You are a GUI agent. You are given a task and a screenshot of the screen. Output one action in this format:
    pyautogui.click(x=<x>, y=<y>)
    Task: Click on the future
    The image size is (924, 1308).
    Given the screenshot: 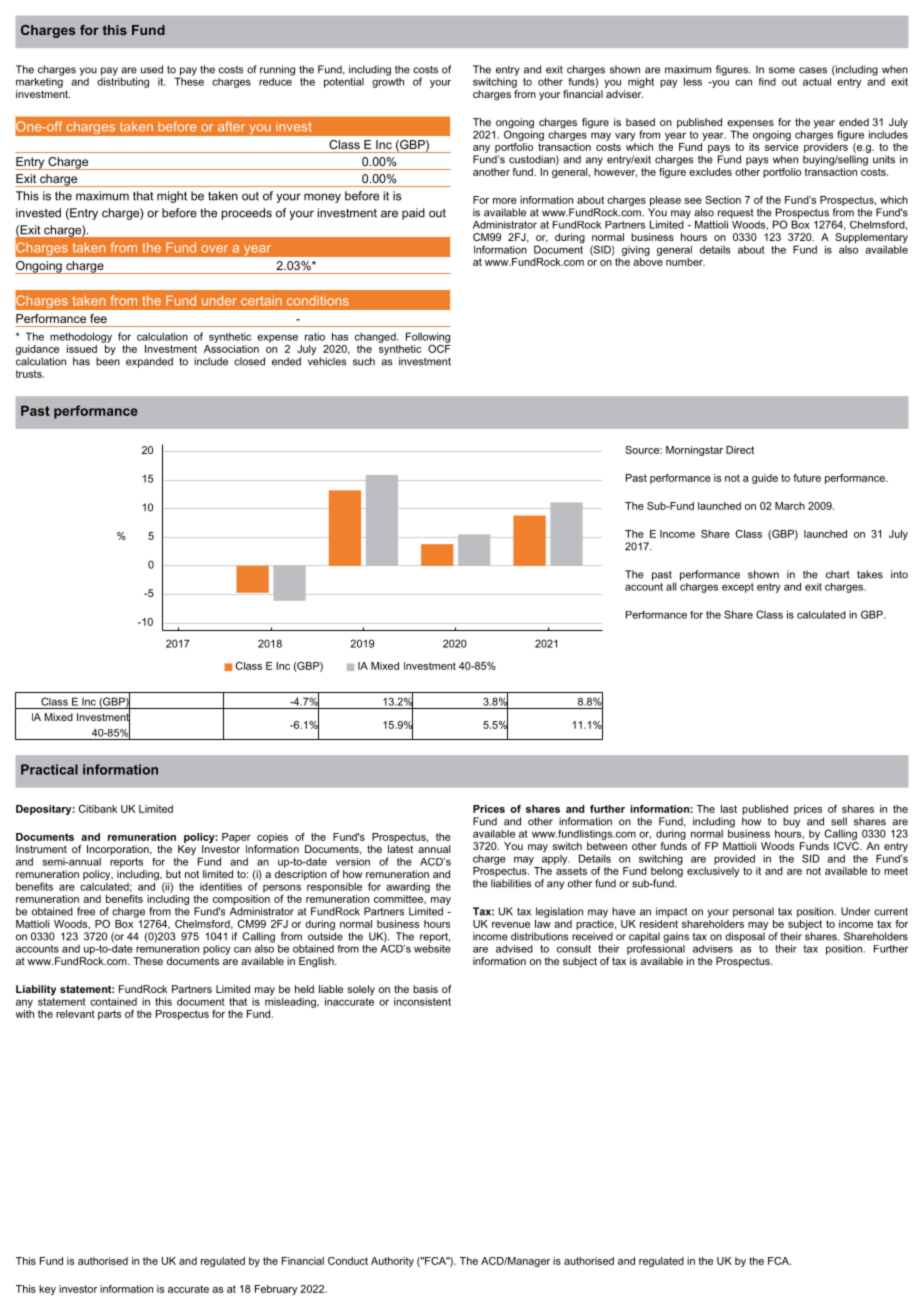 What is the action you would take?
    pyautogui.click(x=807, y=478)
